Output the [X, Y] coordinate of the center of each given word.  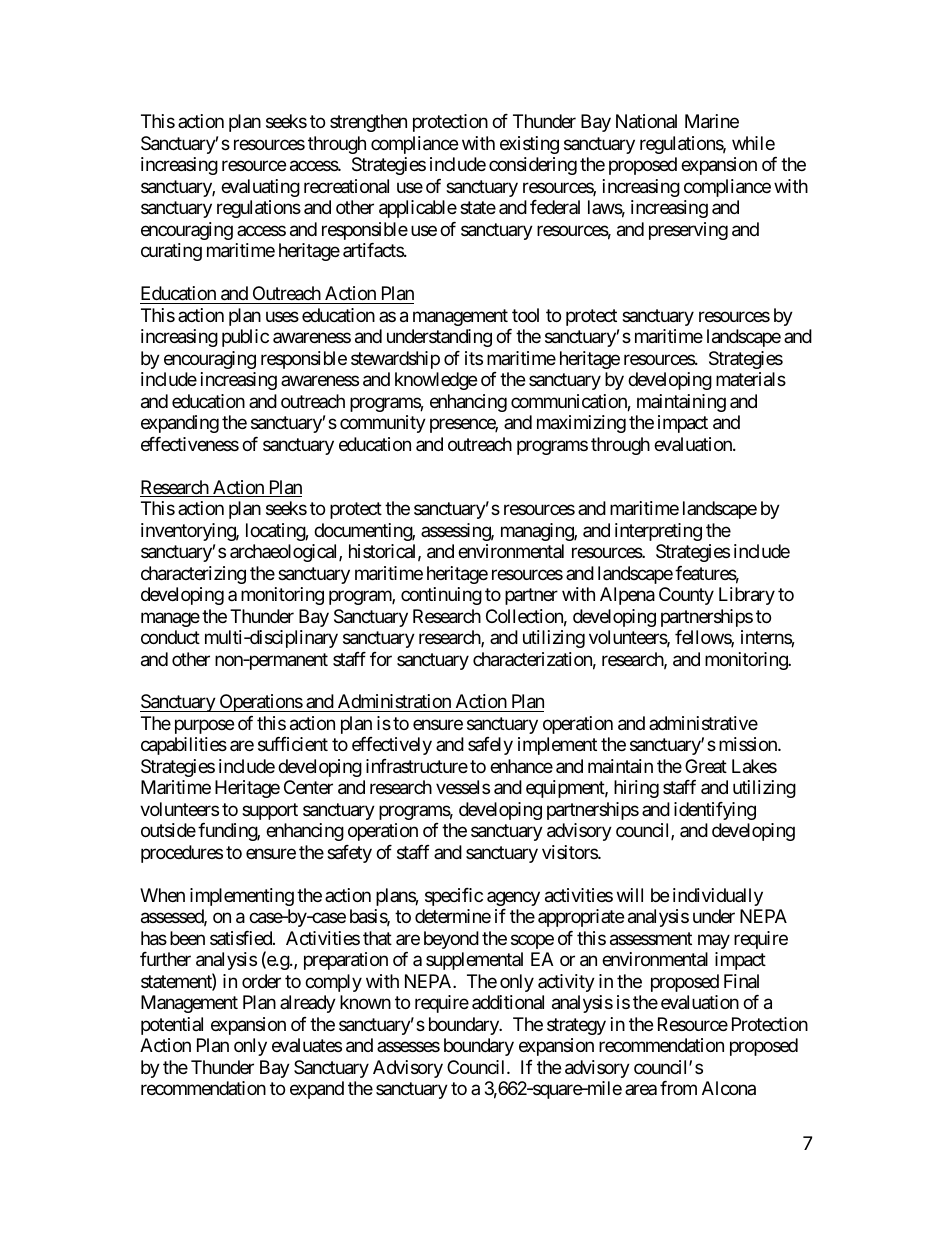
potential [172, 1026]
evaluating [260, 188]
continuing [441, 596]
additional [508, 1002]
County [686, 596]
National [646, 121]
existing [529, 145]
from [678, 1088]
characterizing [193, 575]
